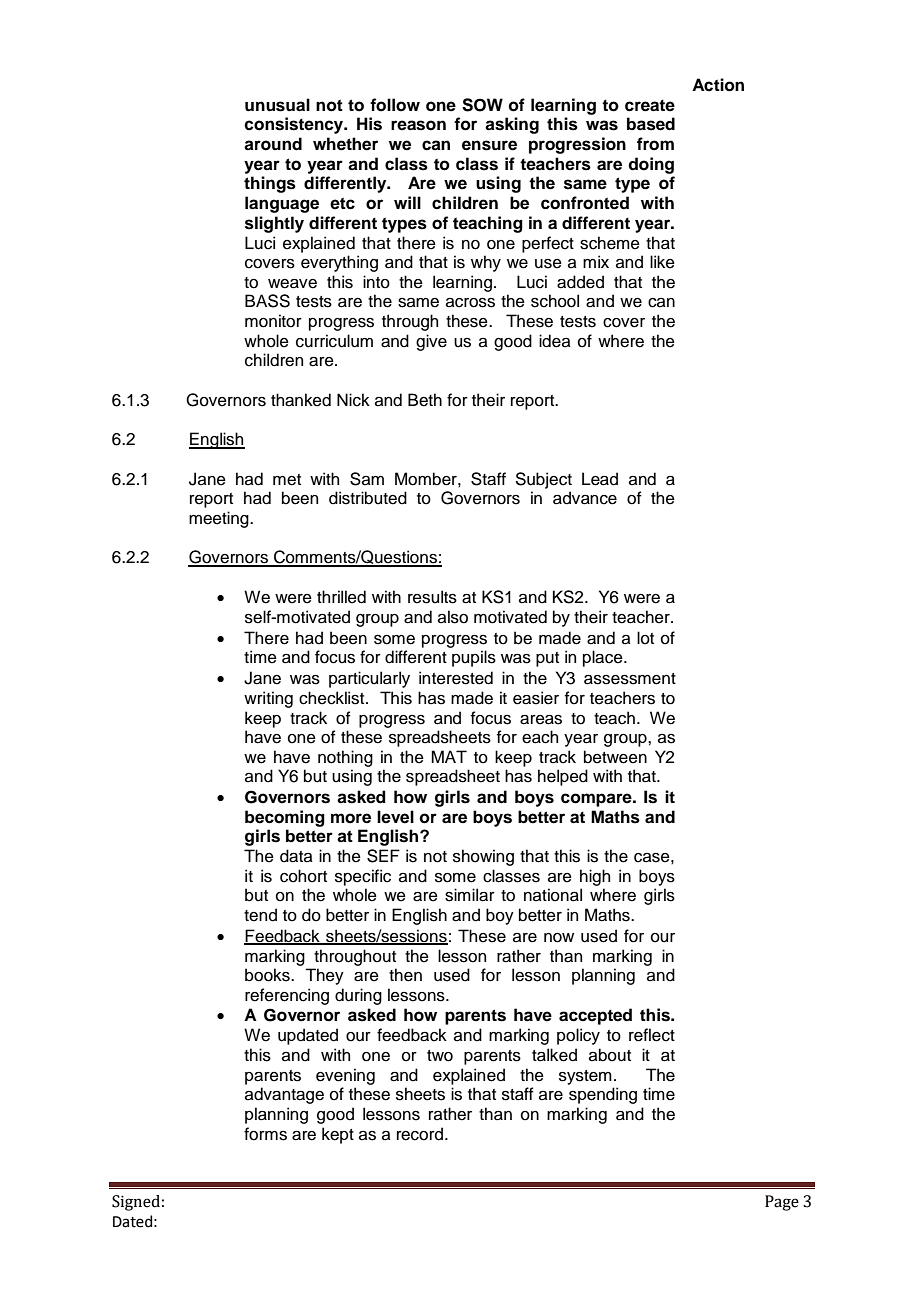  Describe the element at coordinates (512, 125) in the page. I see `asking` at that location.
